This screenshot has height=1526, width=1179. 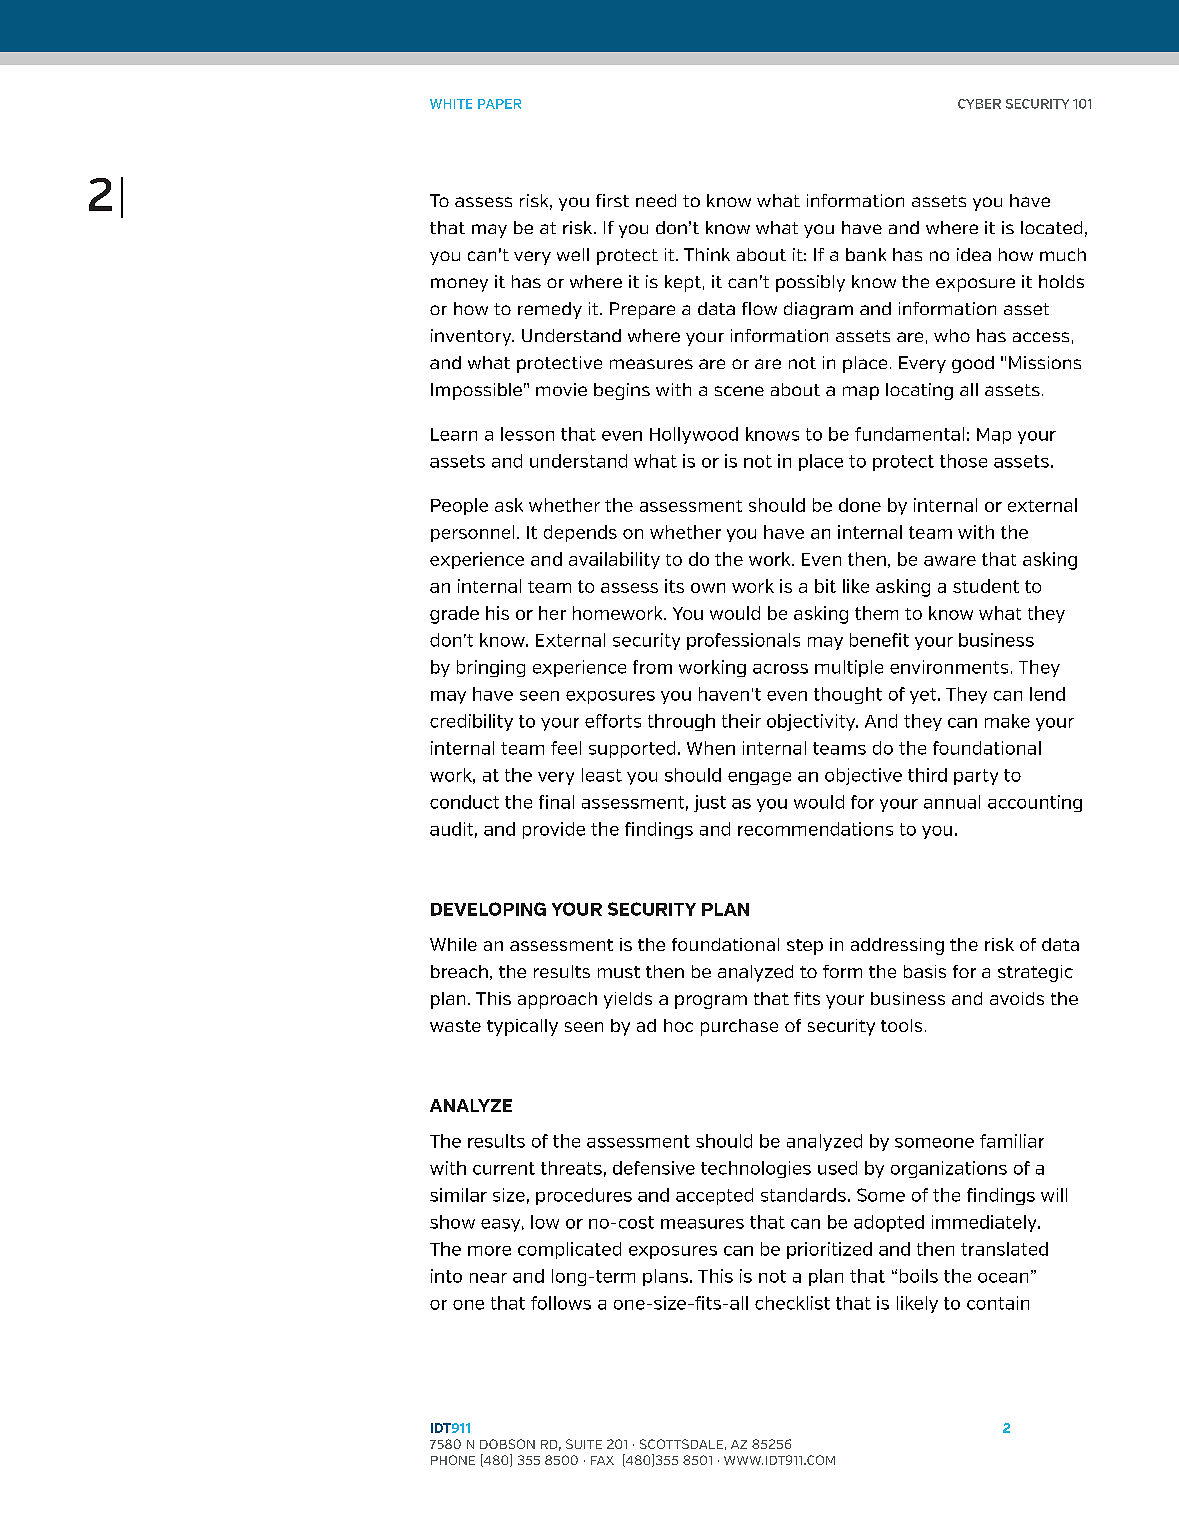 What do you see at coordinates (707, 254) in the screenshot?
I see `Think` at bounding box center [707, 254].
